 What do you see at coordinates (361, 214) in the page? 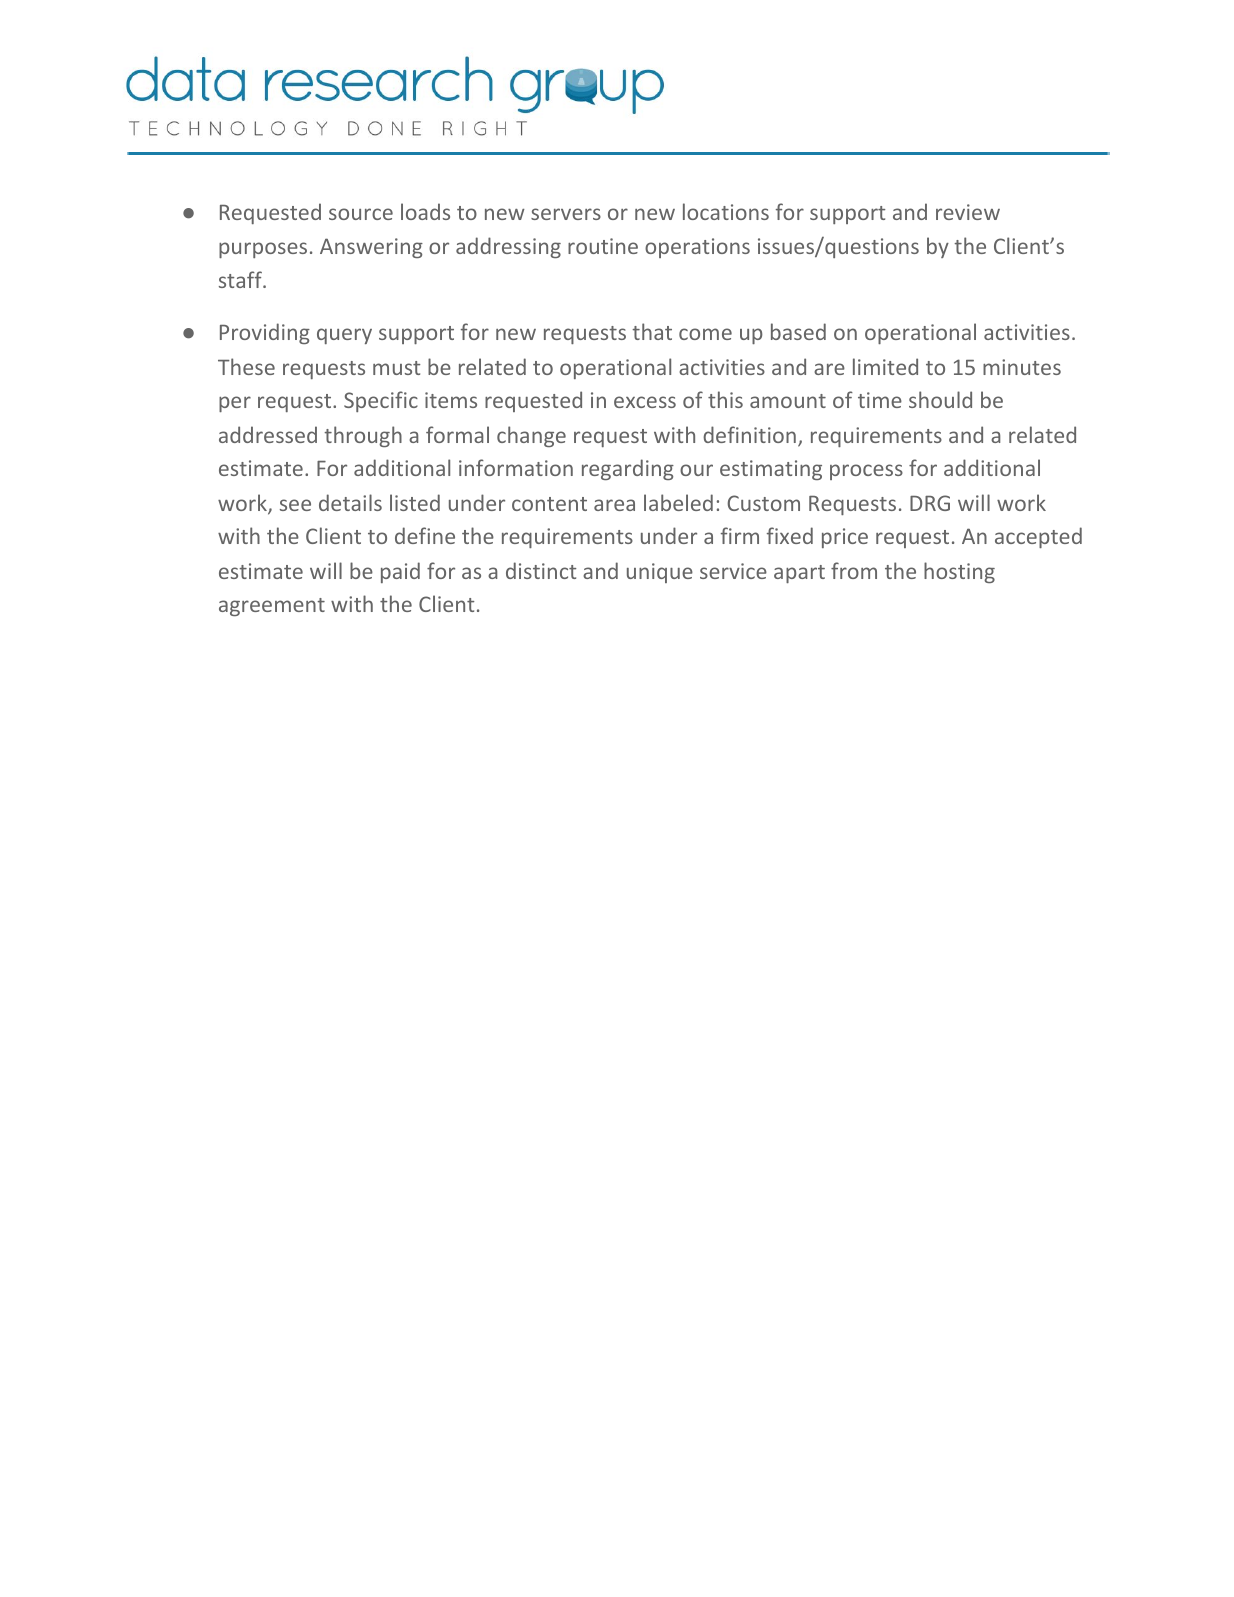
I see `source` at bounding box center [361, 214].
